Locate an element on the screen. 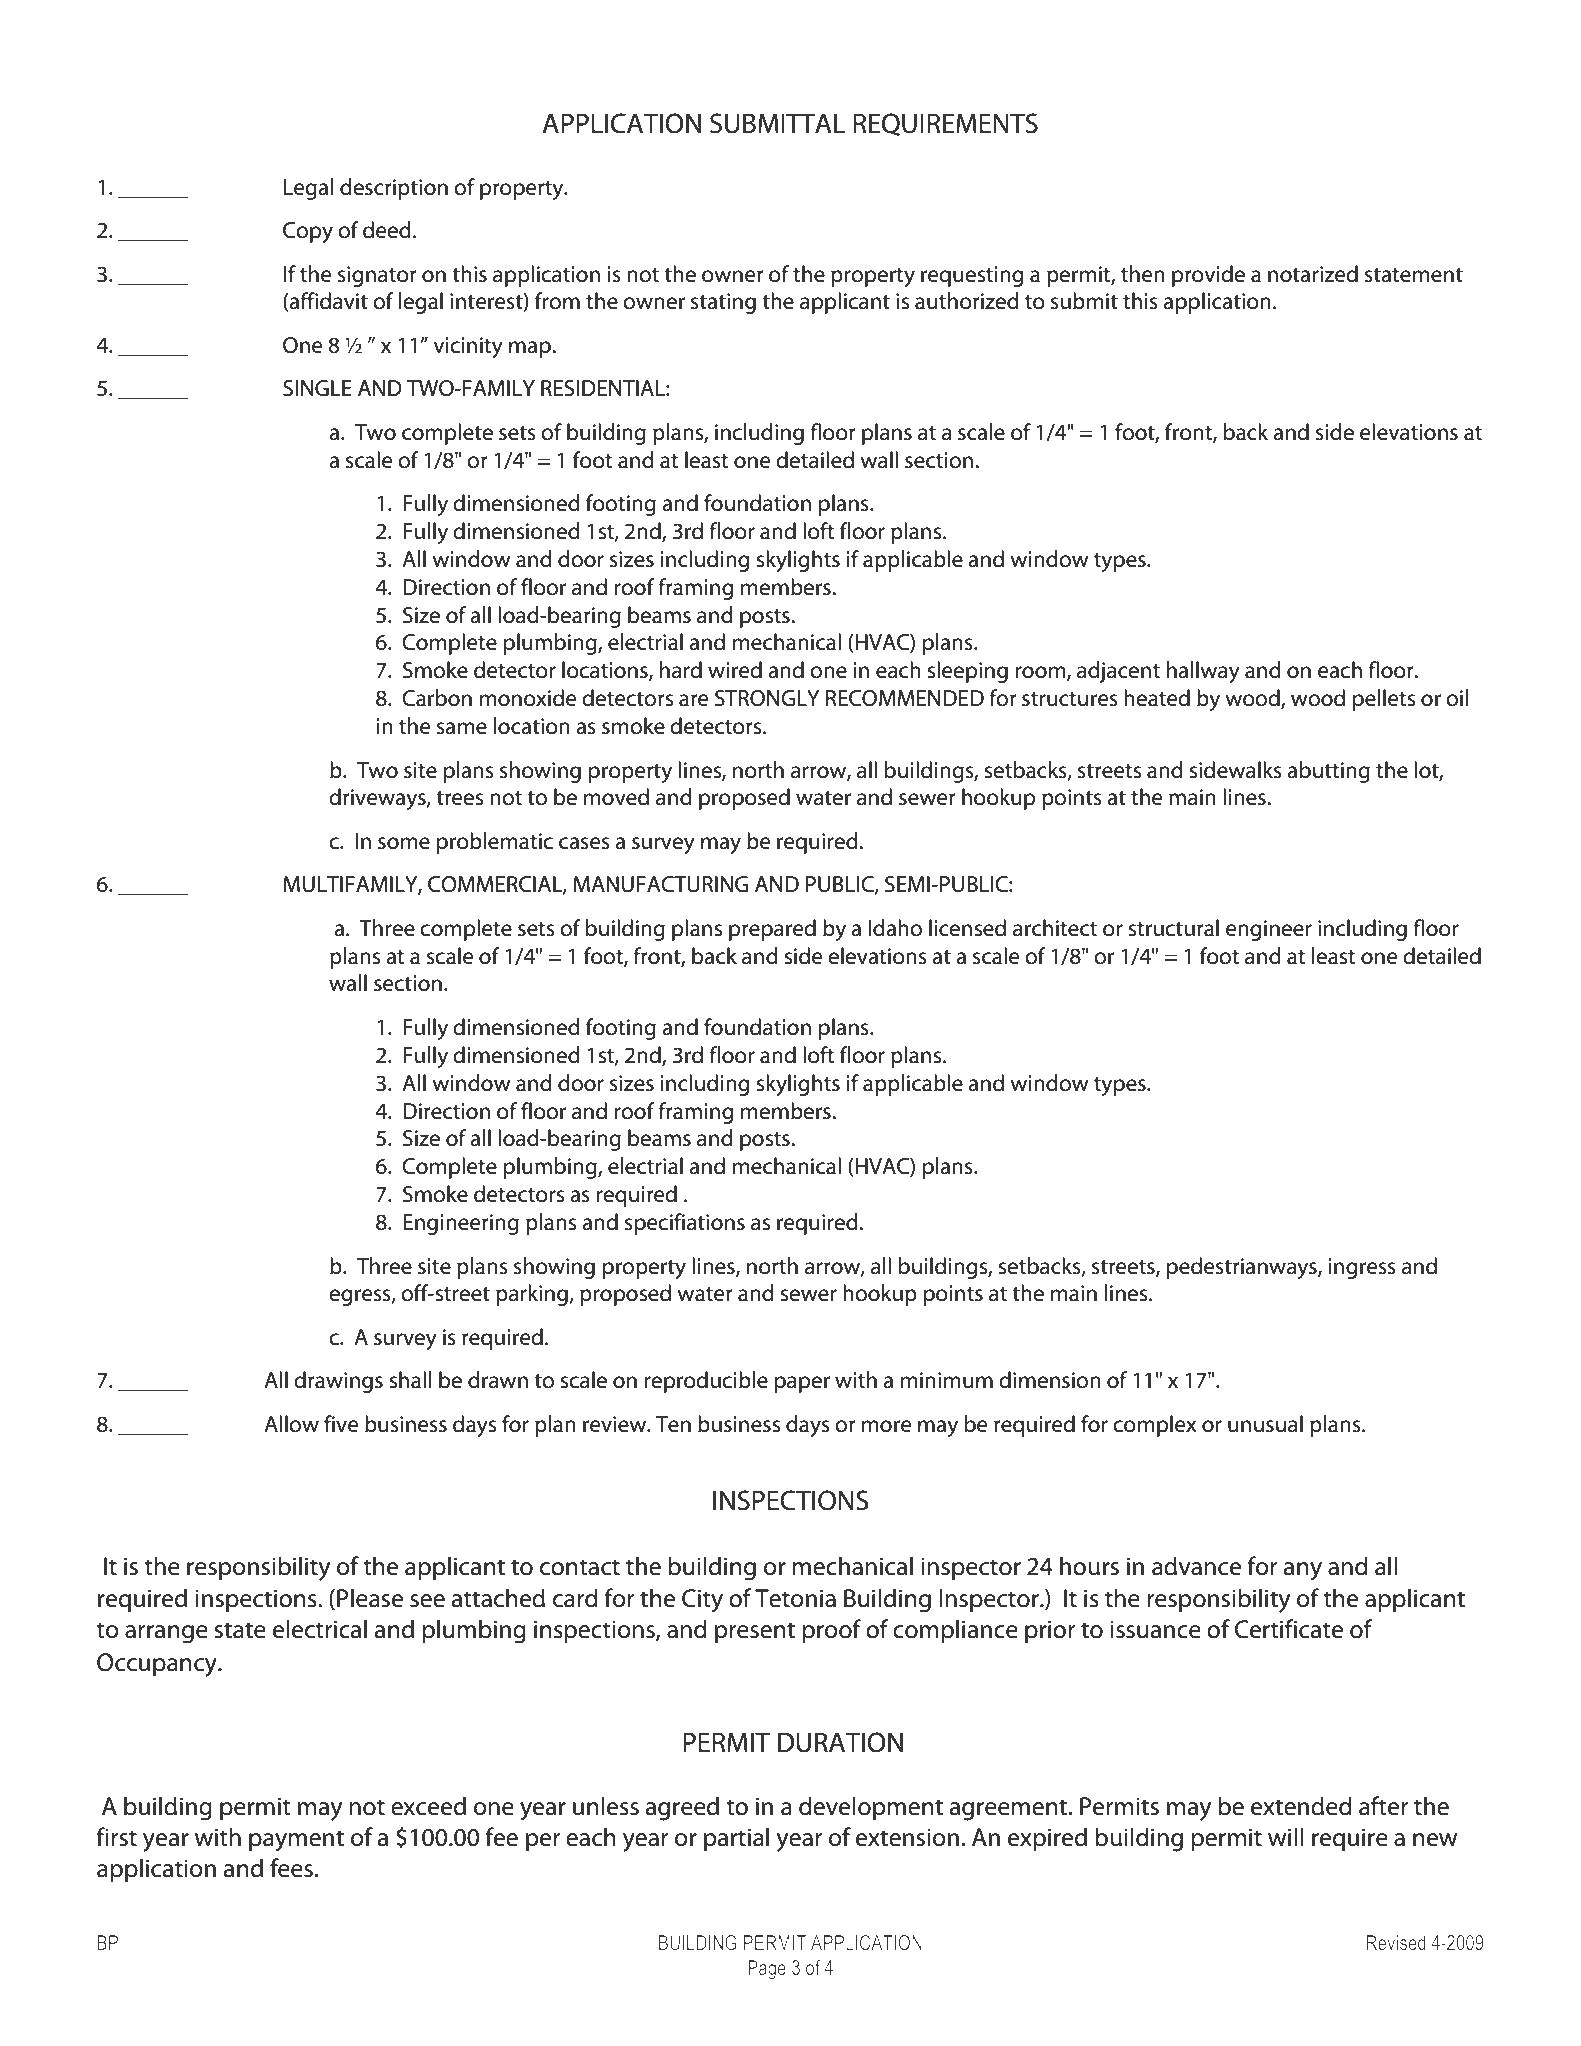 The height and width of the screenshot is (2046, 1581). Copy is located at coordinates (308, 232).
